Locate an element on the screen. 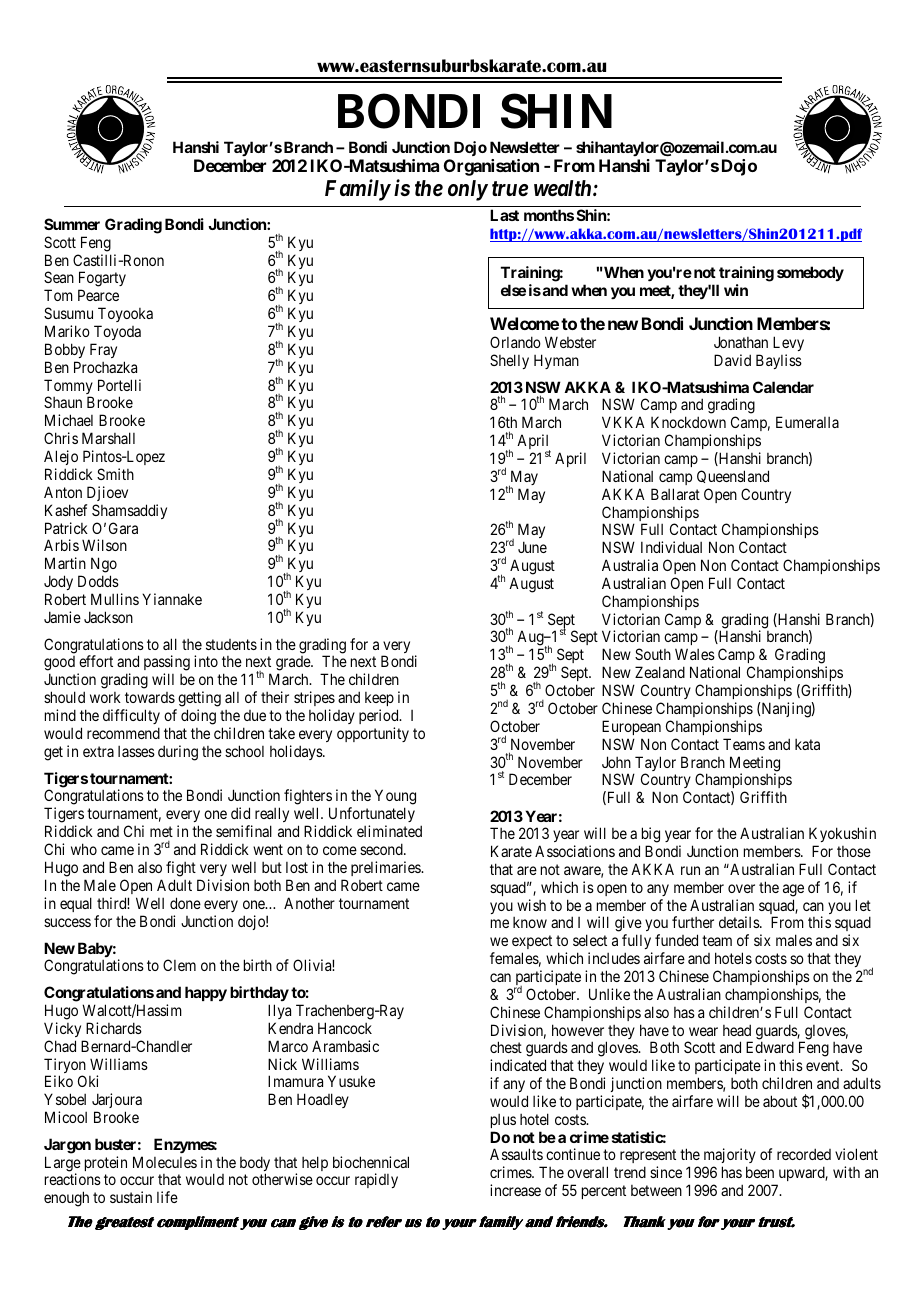 The height and width of the screenshot is (1308, 924). eliminated is located at coordinates (389, 831).
